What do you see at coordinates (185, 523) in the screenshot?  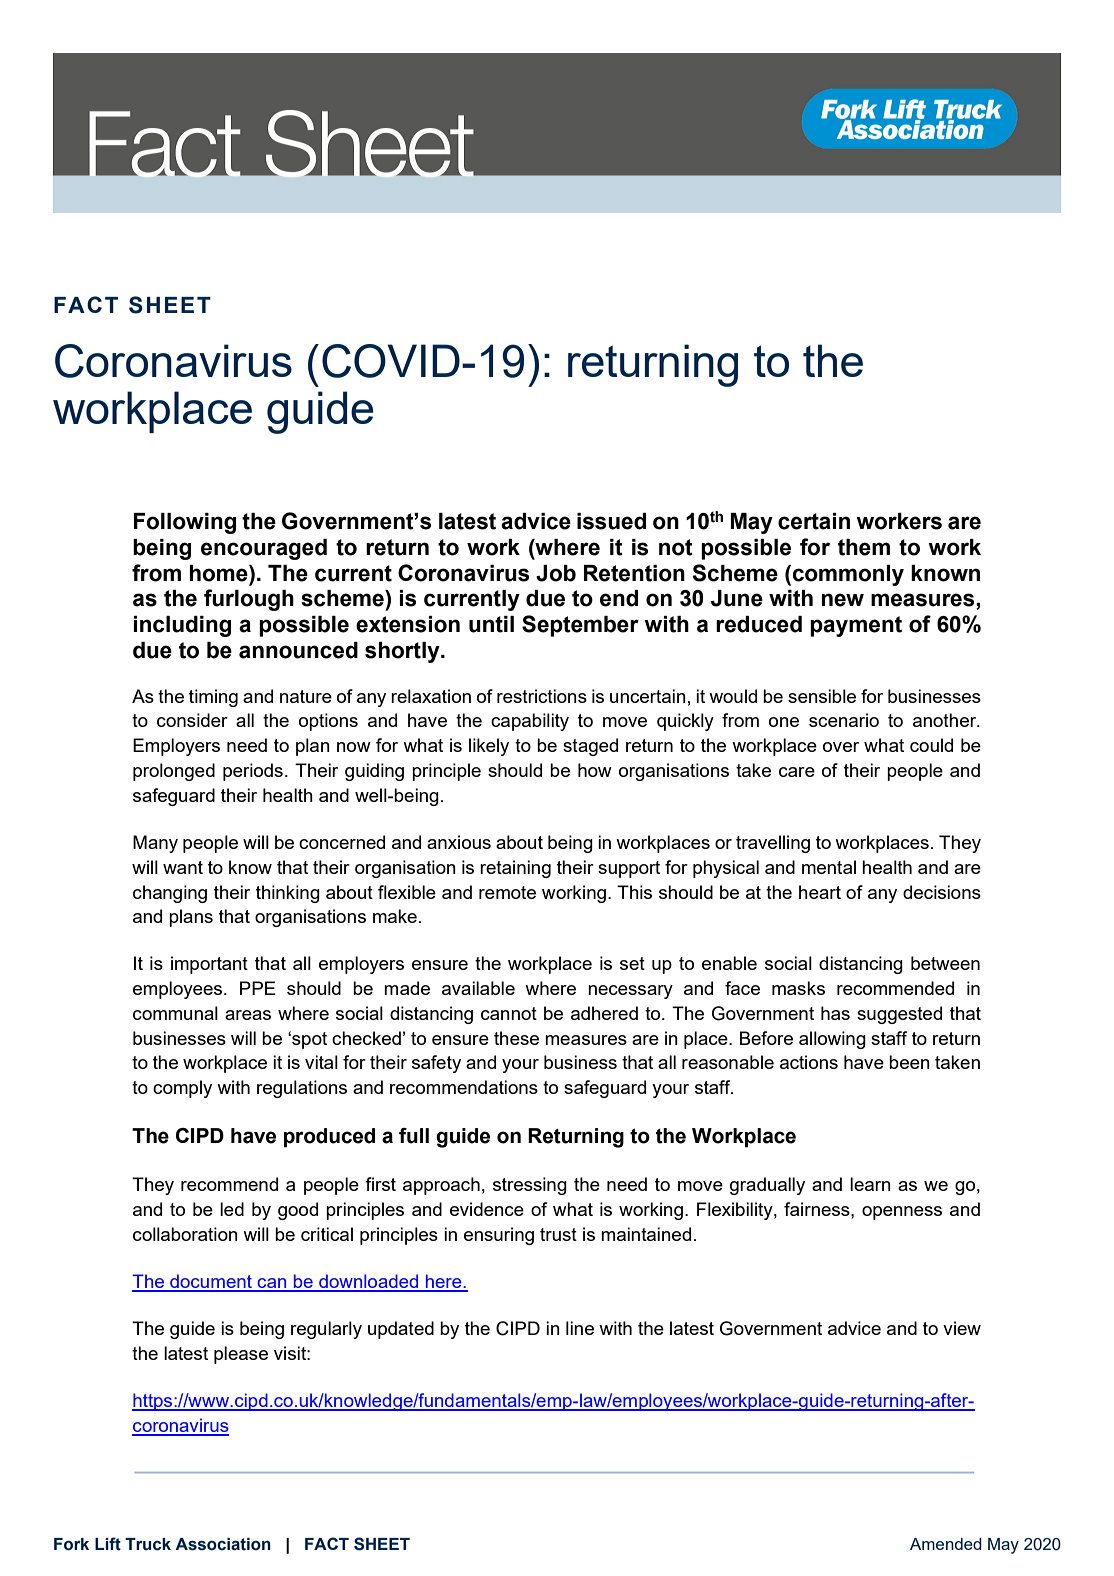 I see `Following` at bounding box center [185, 523].
